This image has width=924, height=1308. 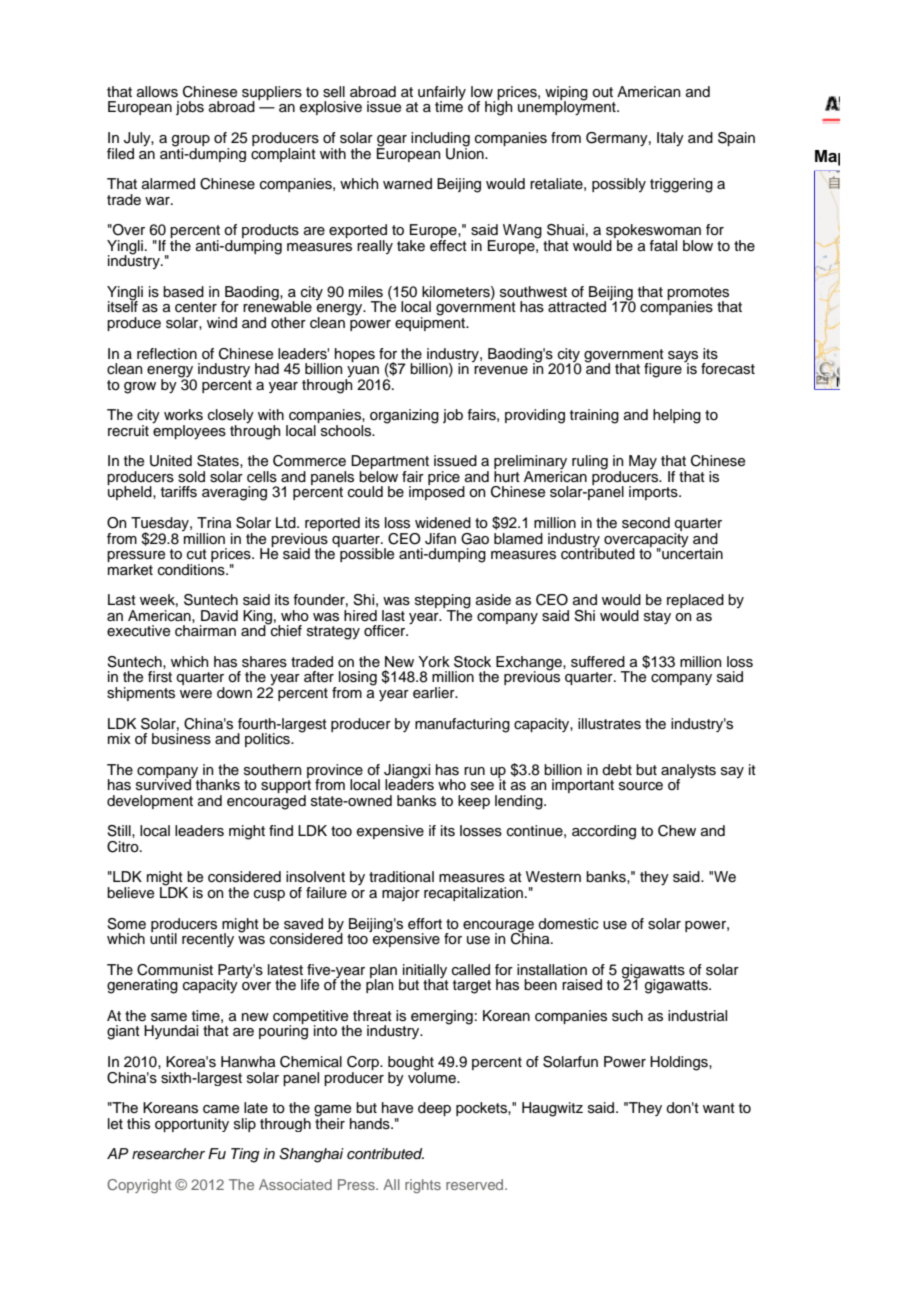 What do you see at coordinates (191, 477) in the image?
I see `sold` at bounding box center [191, 477].
